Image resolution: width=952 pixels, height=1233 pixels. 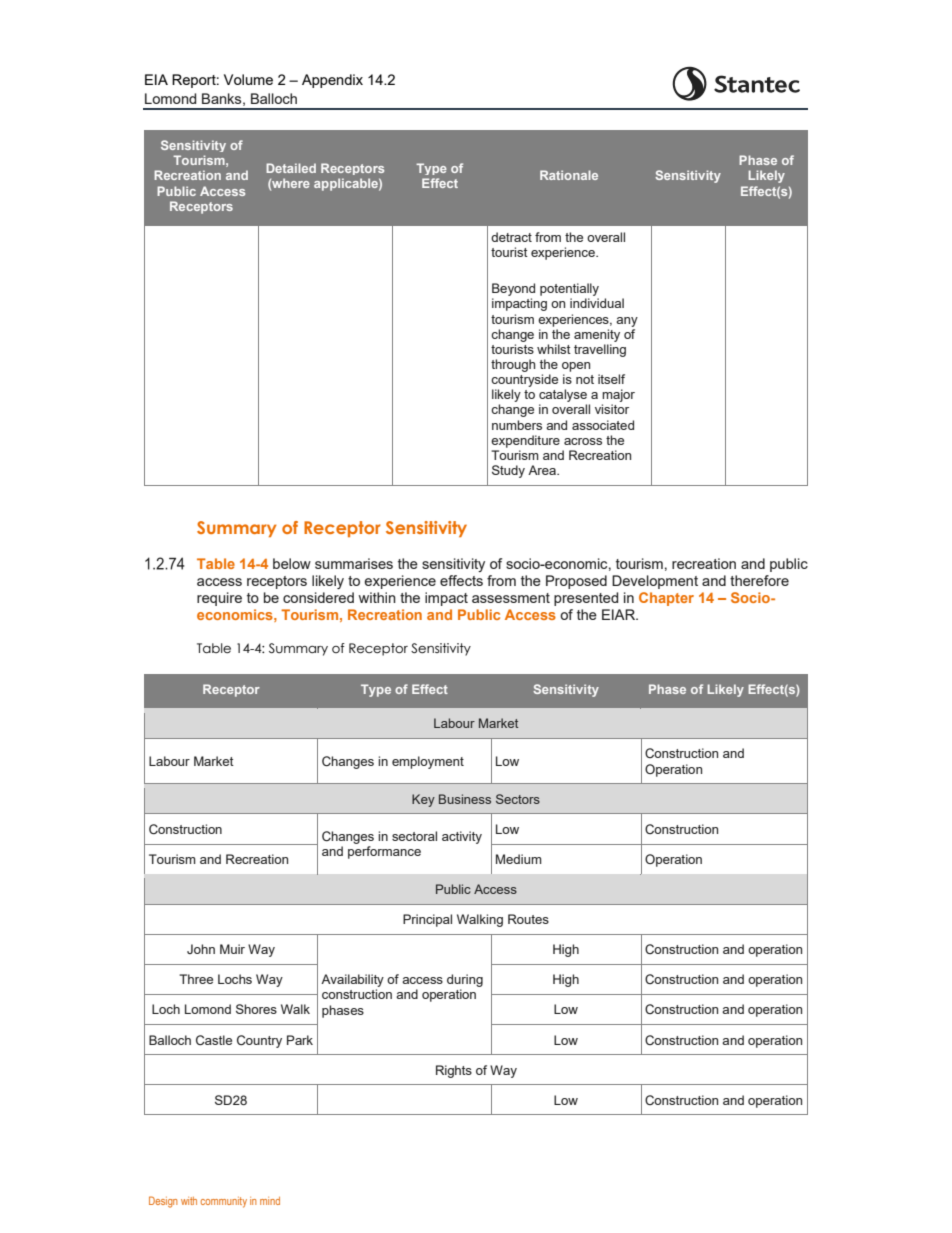 What do you see at coordinates (224, 1202) in the document?
I see `community` at bounding box center [224, 1202].
